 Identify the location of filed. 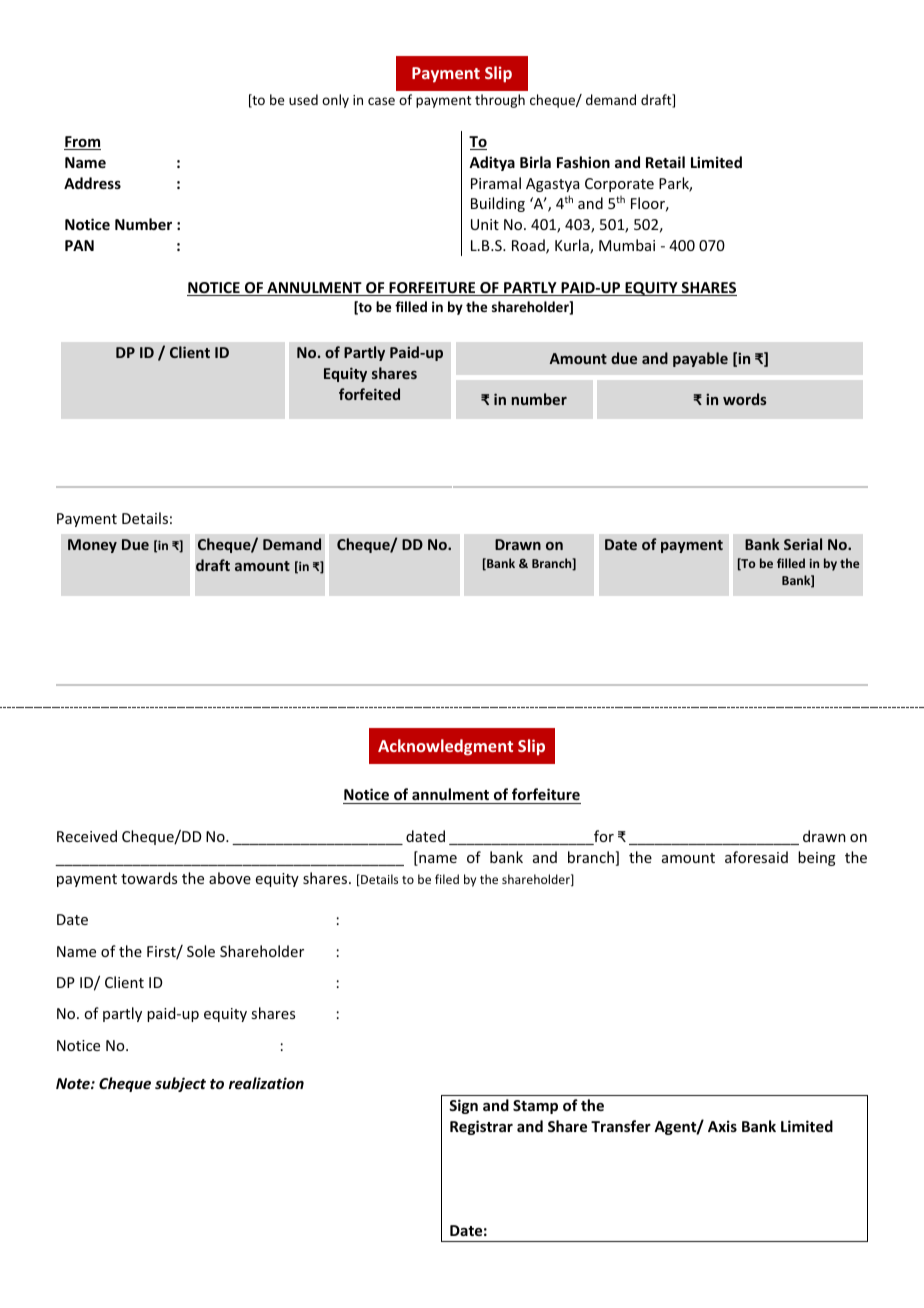
(447, 879).
